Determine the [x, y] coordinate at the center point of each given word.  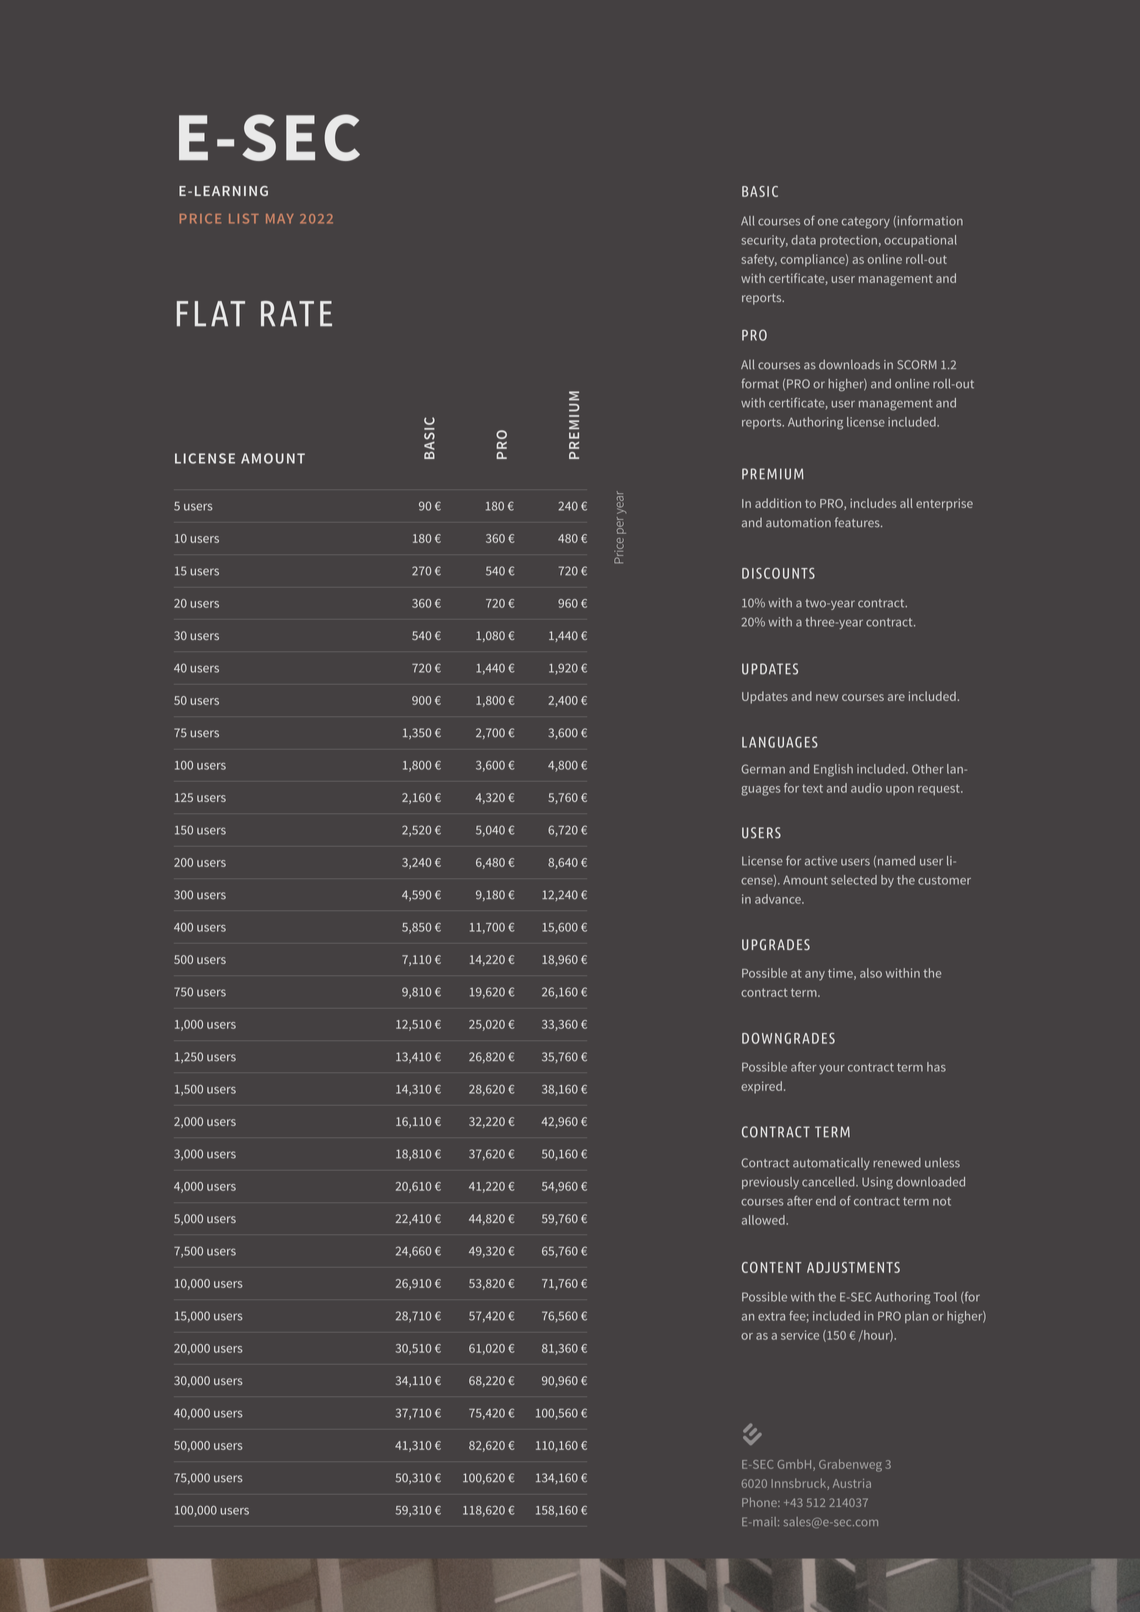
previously [770, 1183]
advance [779, 899]
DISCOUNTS [778, 573]
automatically [831, 1164]
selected [854, 880]
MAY [279, 219]
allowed [764, 1220]
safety [759, 260]
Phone [760, 1502]
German [763, 769]
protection [848, 241]
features [858, 522]
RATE [296, 314]
